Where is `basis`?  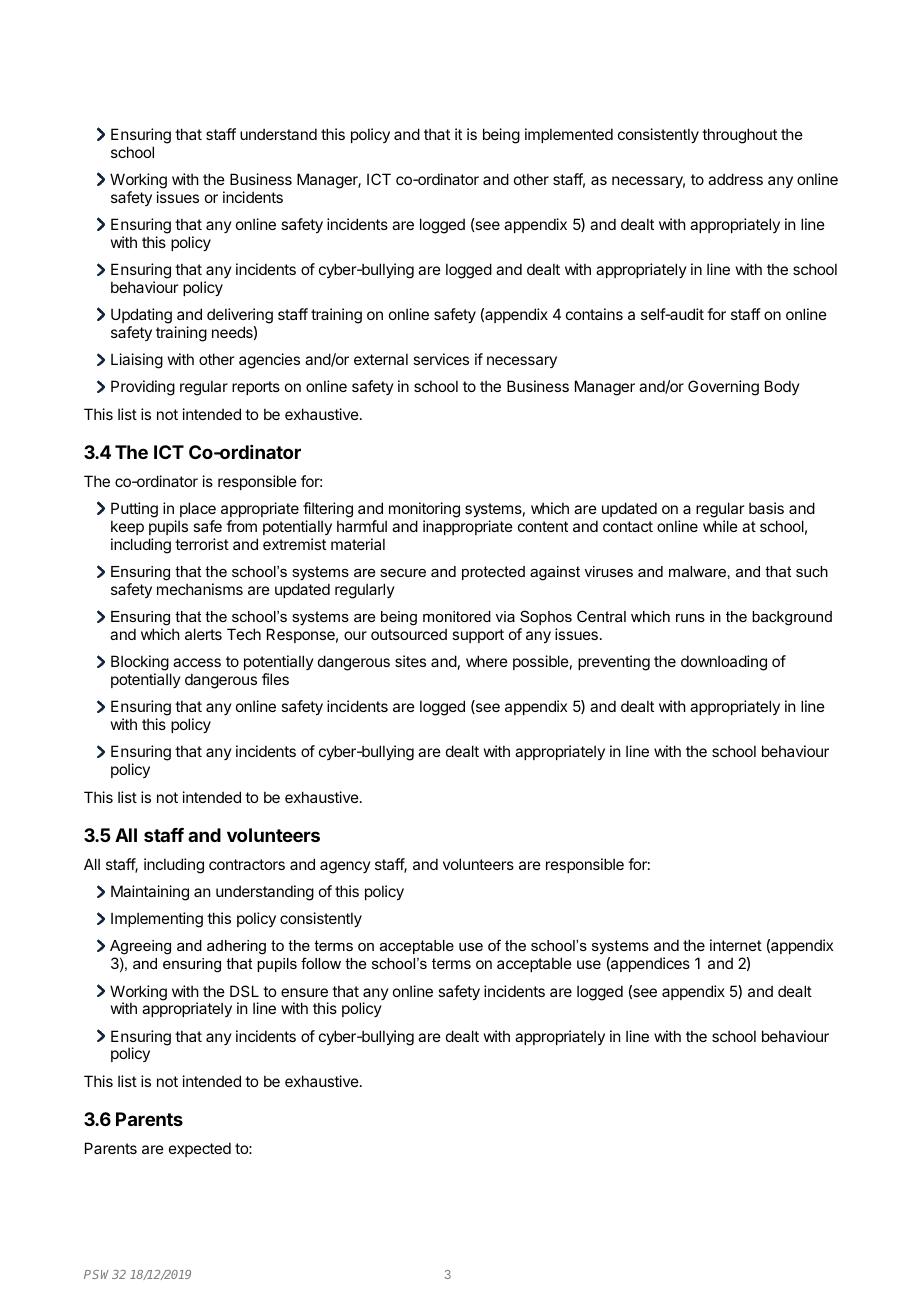
basis is located at coordinates (766, 508).
